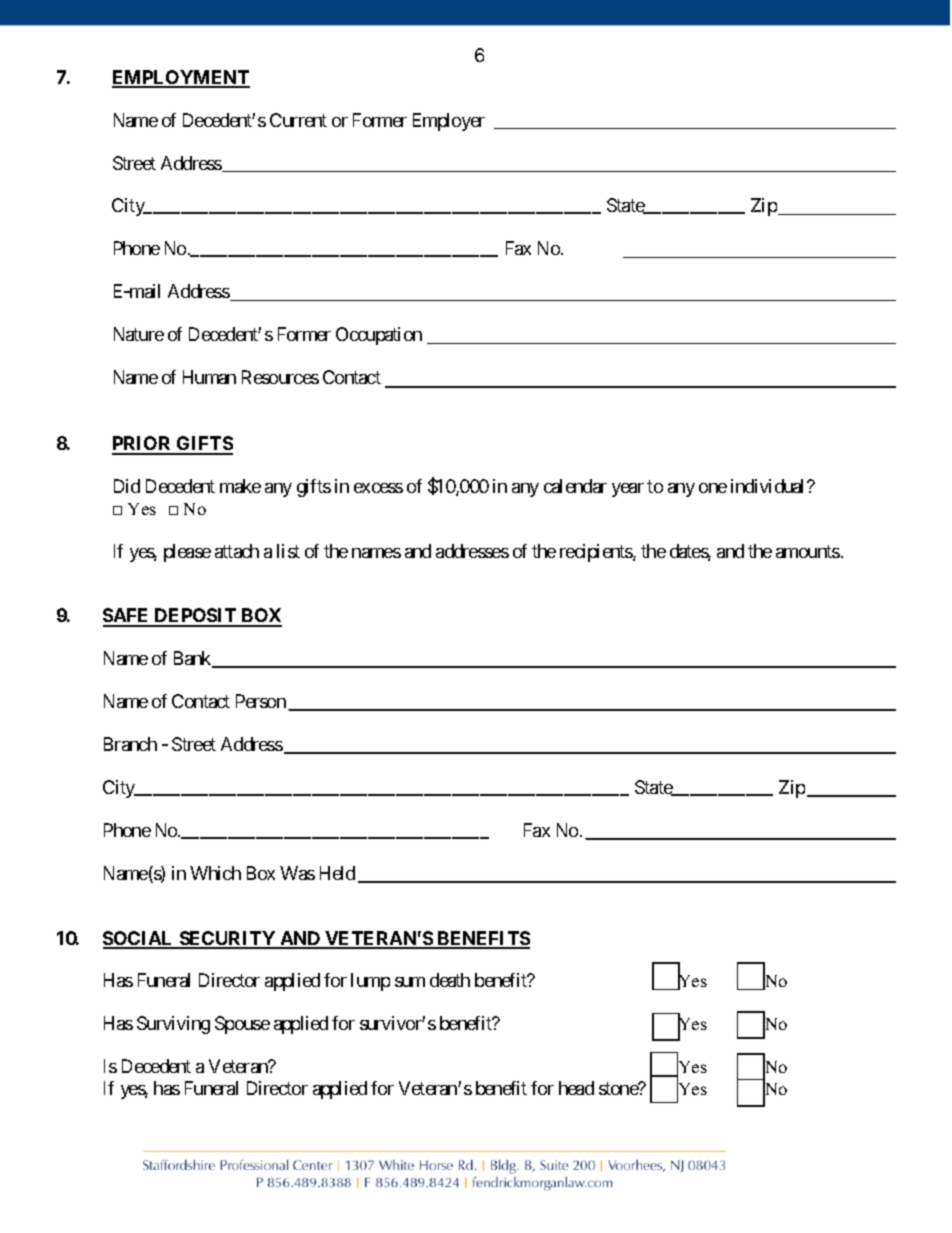  What do you see at coordinates (769, 486) in the image?
I see `individual` at bounding box center [769, 486].
